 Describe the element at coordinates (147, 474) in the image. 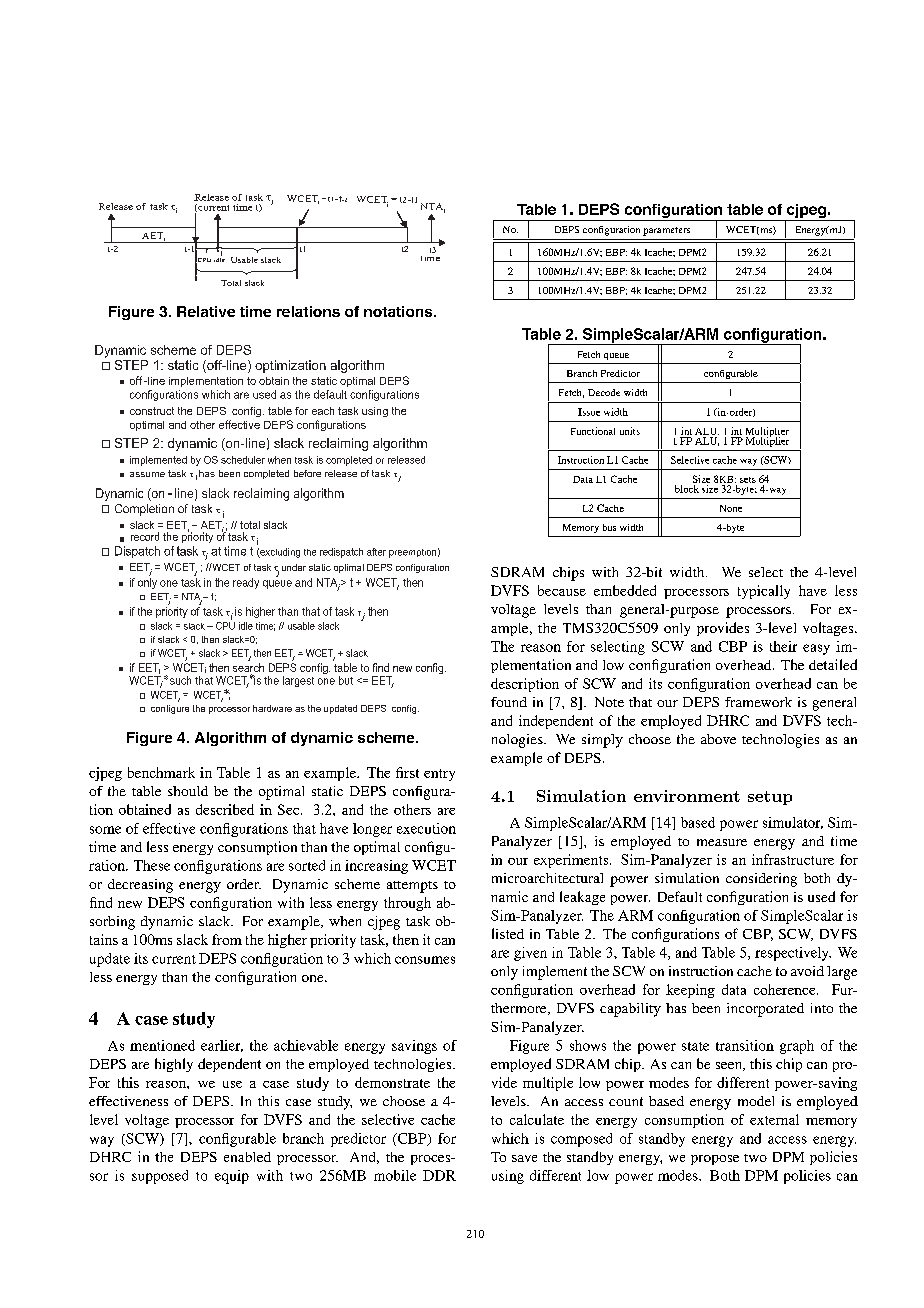

I see `assume` at that location.
